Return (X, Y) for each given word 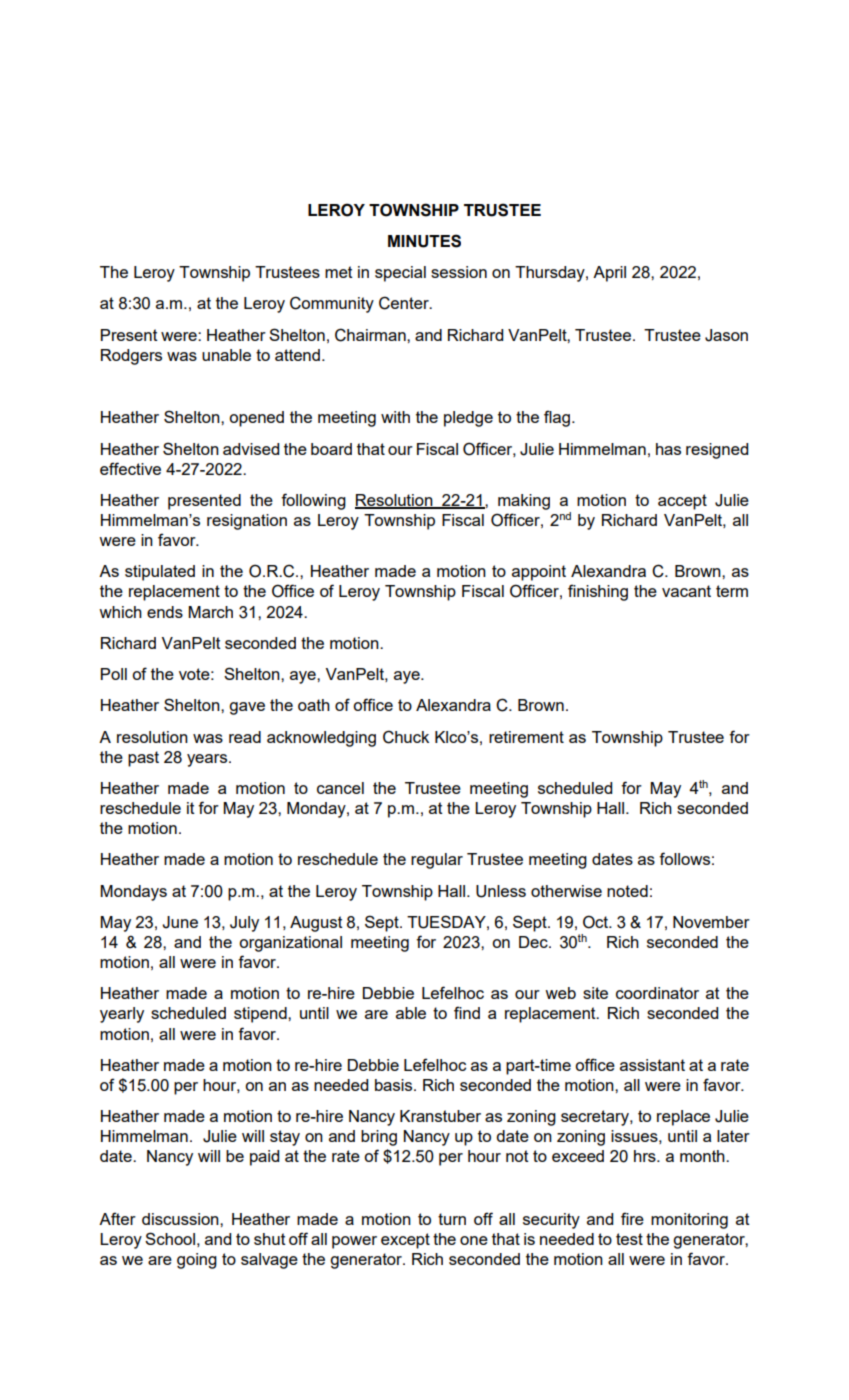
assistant (652, 1065)
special (400, 274)
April (609, 274)
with (395, 417)
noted (627, 891)
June (180, 922)
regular (437, 861)
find (467, 1012)
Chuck (406, 737)
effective (130, 468)
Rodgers (131, 357)
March (210, 612)
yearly (122, 1015)
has (668, 449)
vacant (686, 591)
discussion (181, 1219)
